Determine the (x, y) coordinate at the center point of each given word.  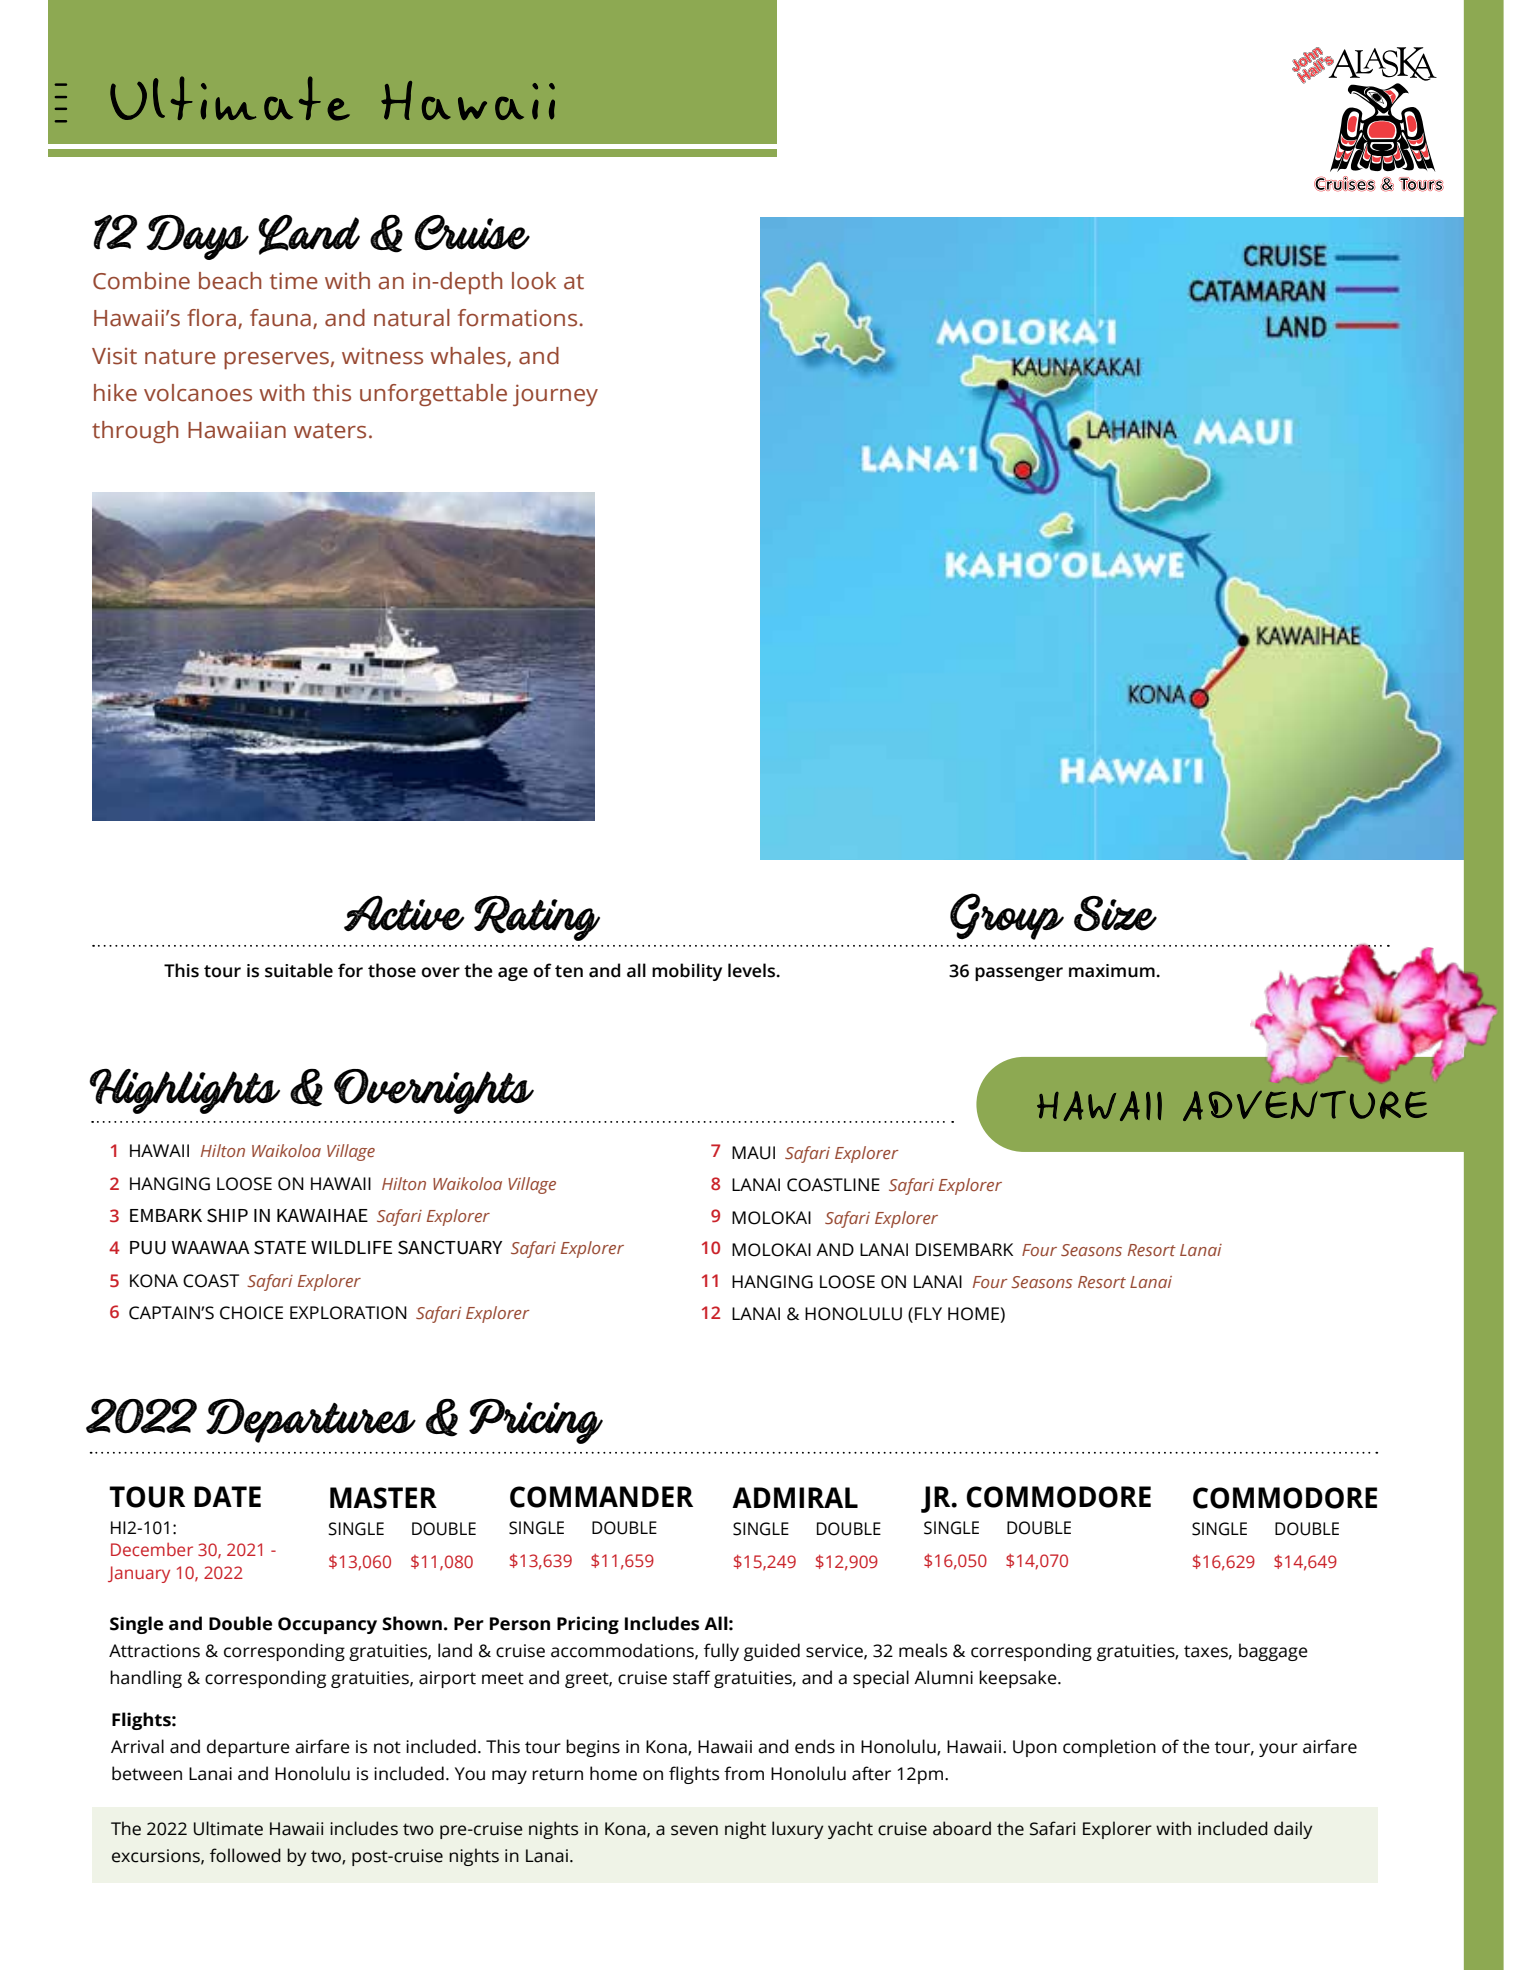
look (534, 281)
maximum (1112, 971)
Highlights (184, 1091)
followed (245, 1855)
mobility (687, 972)
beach (230, 281)
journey (555, 395)
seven (694, 1830)
